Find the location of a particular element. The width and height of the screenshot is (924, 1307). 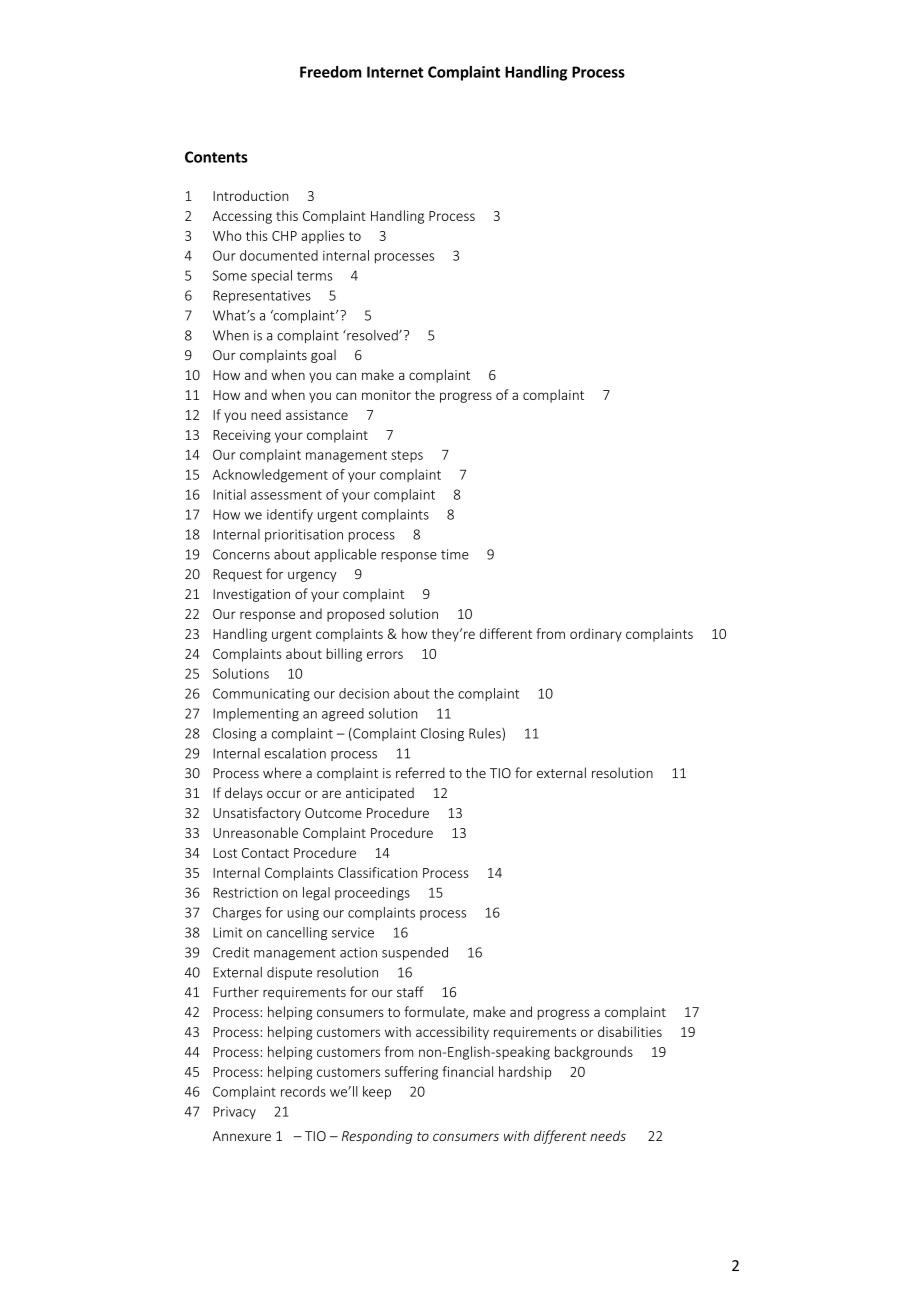

suffering is located at coordinates (411, 1073).
